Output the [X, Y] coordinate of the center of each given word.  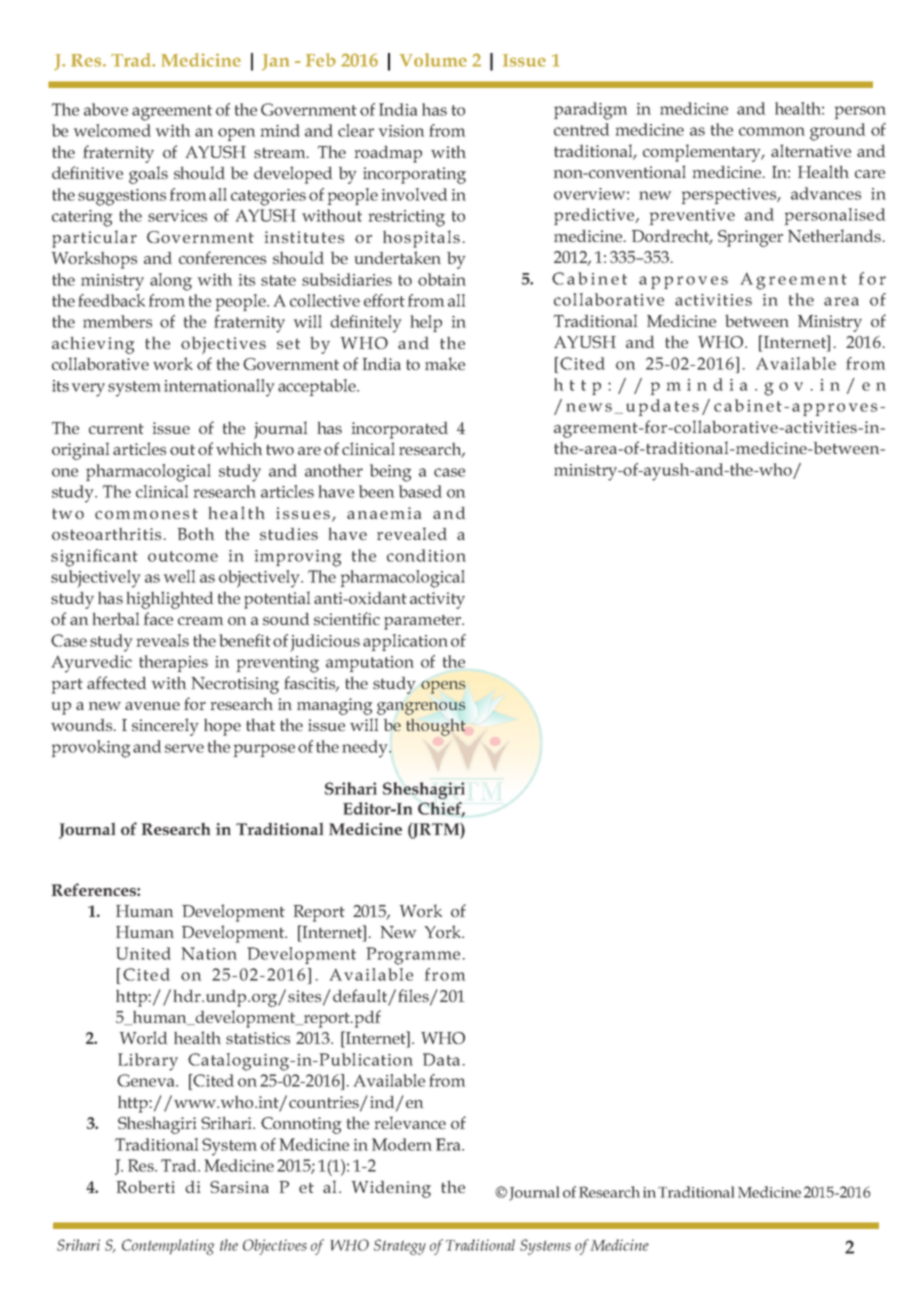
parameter [424, 622]
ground [837, 132]
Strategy [400, 1247]
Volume [433, 60]
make [445, 363]
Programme [413, 956]
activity [437, 600]
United [143, 953]
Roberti [146, 1186]
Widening [391, 1189]
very [88, 390]
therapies [173, 663]
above [106, 109]
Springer [750, 238]
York [444, 931]
